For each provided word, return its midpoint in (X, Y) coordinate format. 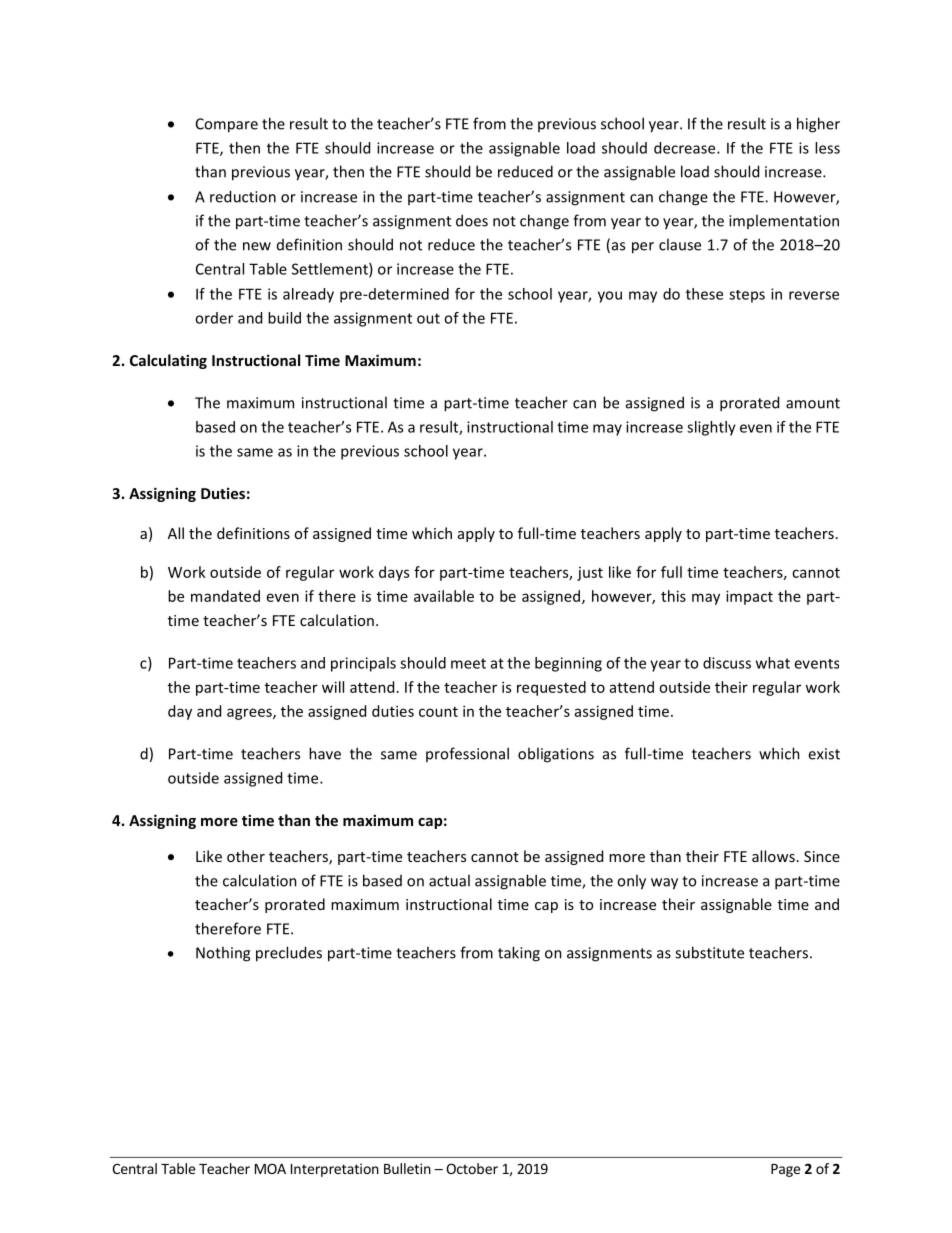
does (472, 220)
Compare (227, 125)
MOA (270, 1168)
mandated (225, 596)
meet (468, 663)
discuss (727, 663)
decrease (686, 148)
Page (785, 1170)
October (472, 1168)
